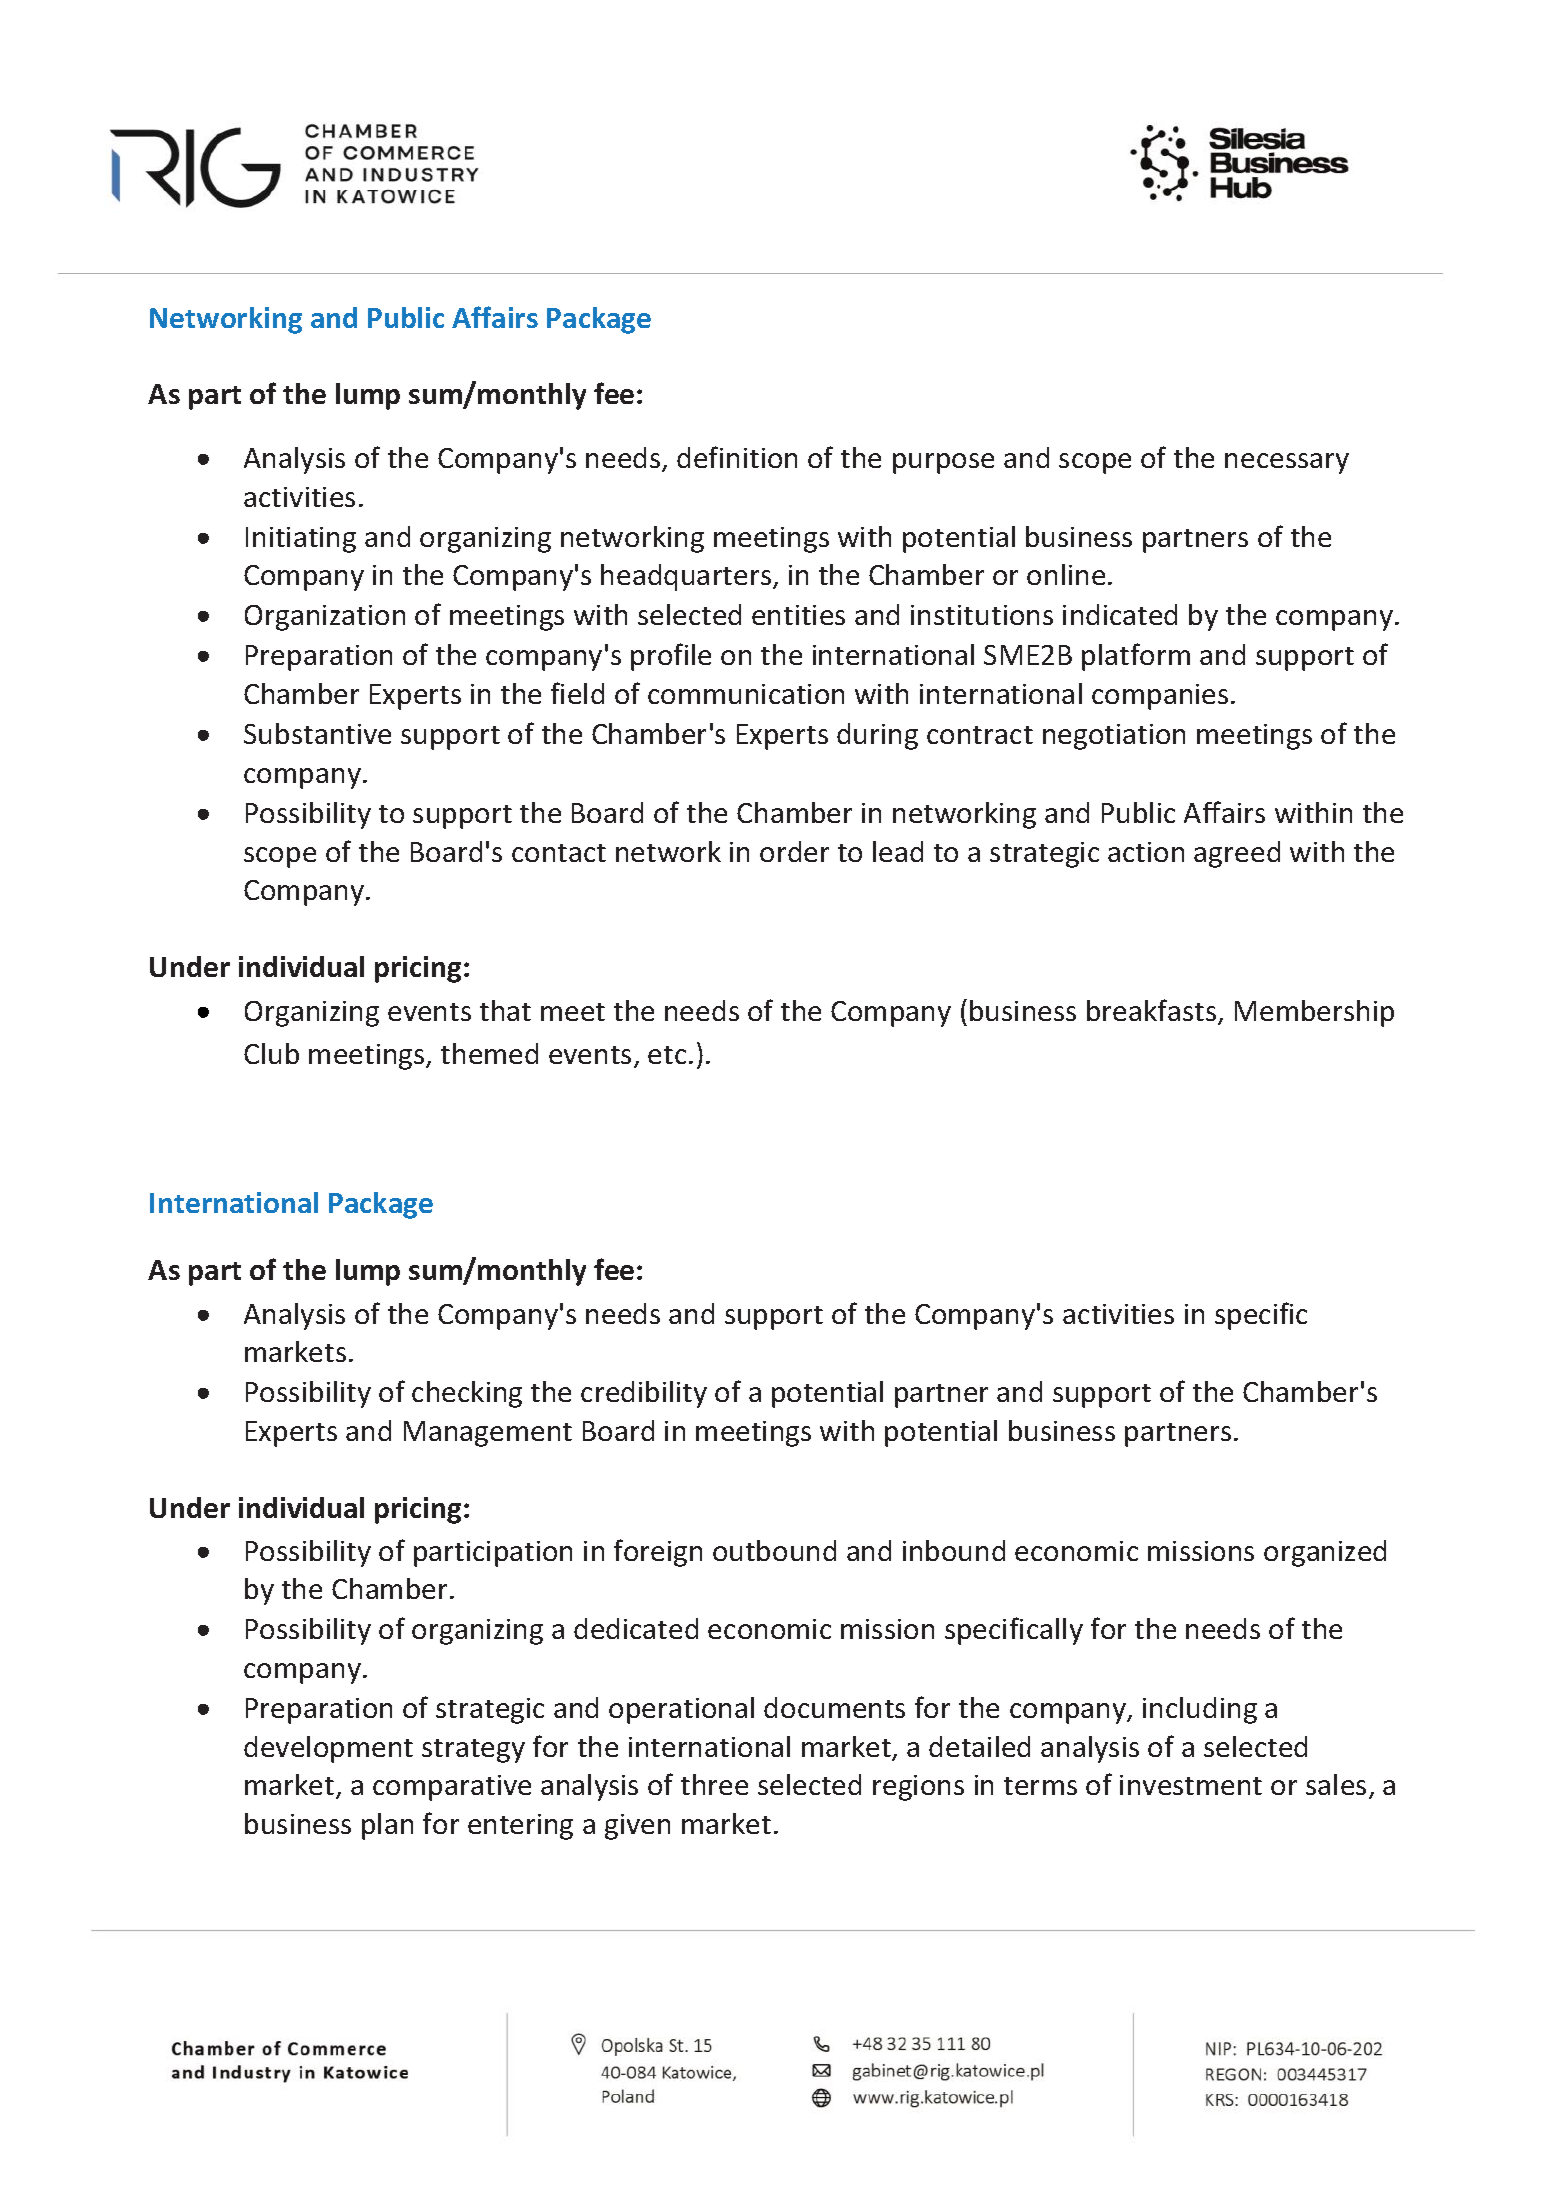 The height and width of the document is (2212, 1564). Describe the element at coordinates (714, 1784) in the document. I see `three` at that location.
